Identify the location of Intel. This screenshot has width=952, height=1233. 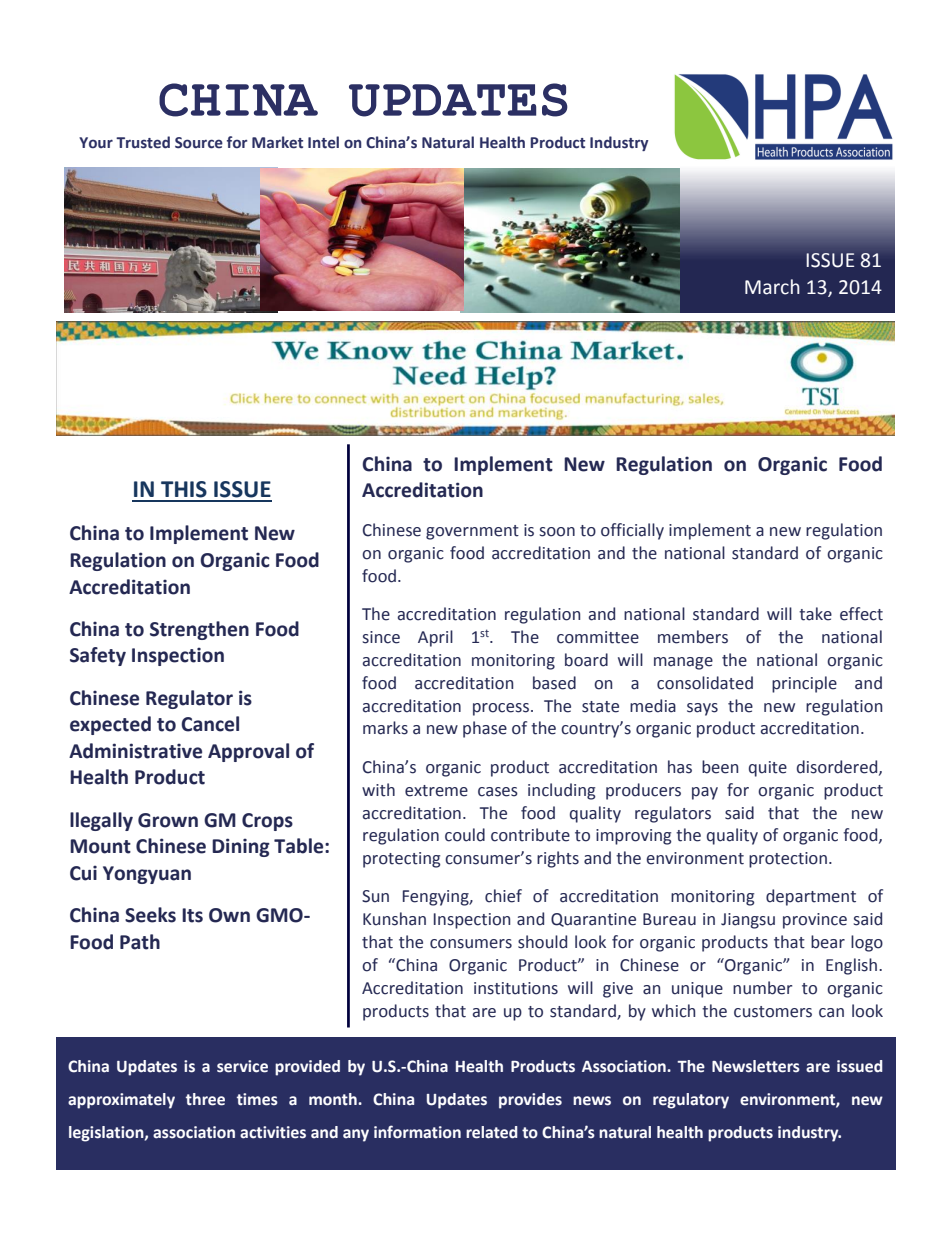
(323, 142).
